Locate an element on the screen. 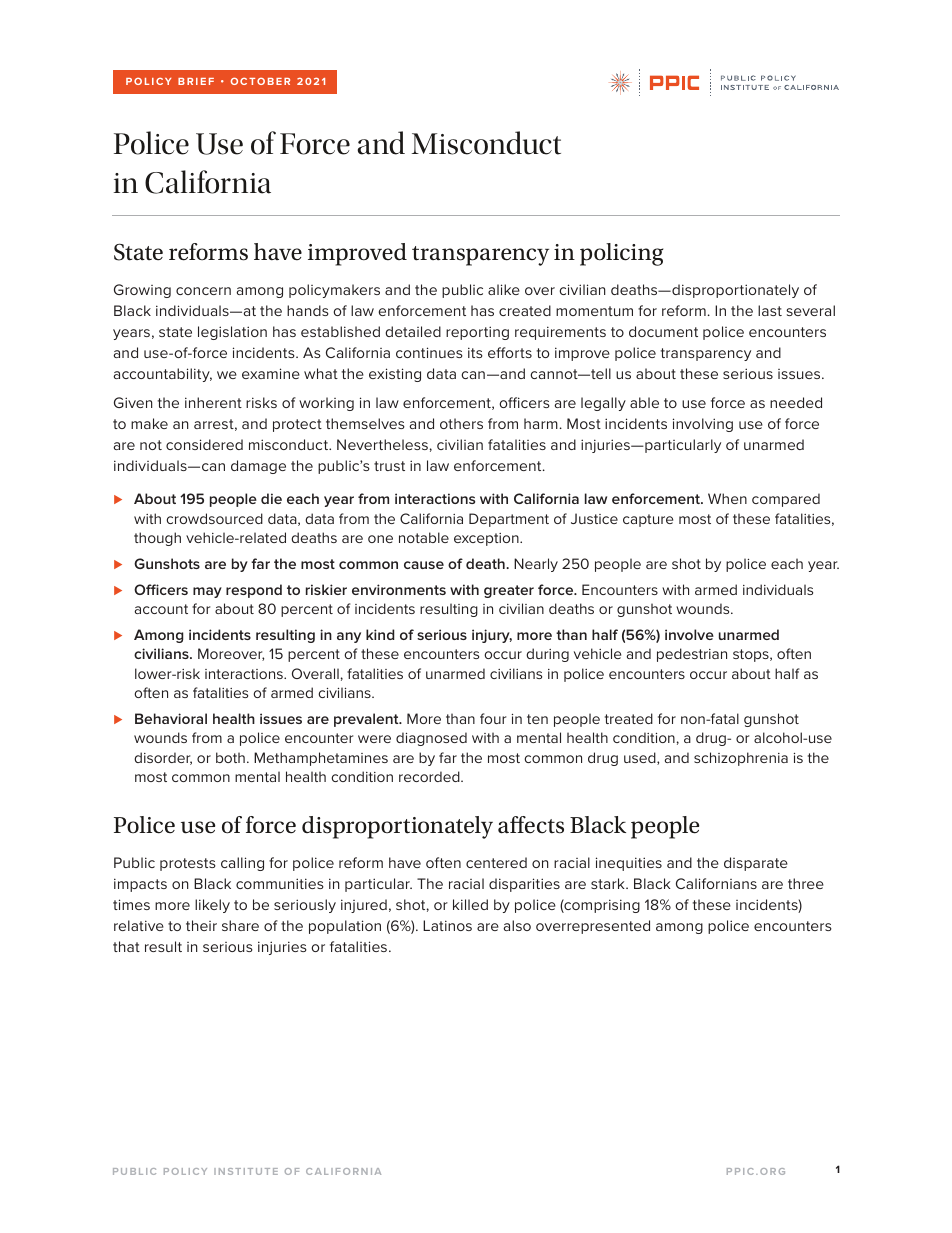  BRIEF is located at coordinates (196, 81).
